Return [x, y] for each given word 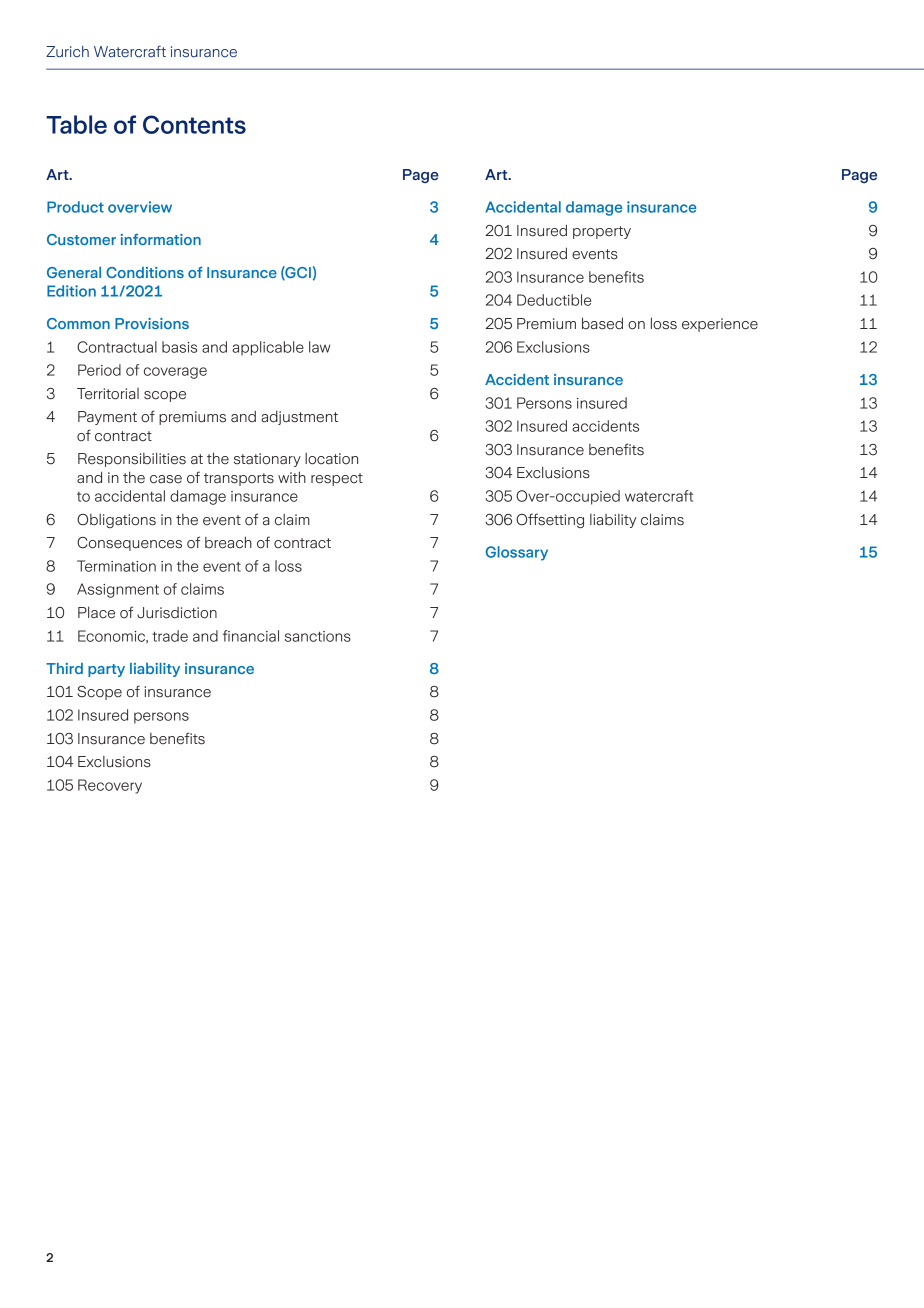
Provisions [152, 323]
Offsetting [550, 520]
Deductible [554, 300]
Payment [107, 418]
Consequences [129, 544]
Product [75, 207]
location [331, 459]
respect [337, 479]
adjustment [299, 418]
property [602, 232]
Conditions [145, 272]
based [602, 323]
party [106, 670]
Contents [194, 124]
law [319, 347]
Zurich [67, 51]
